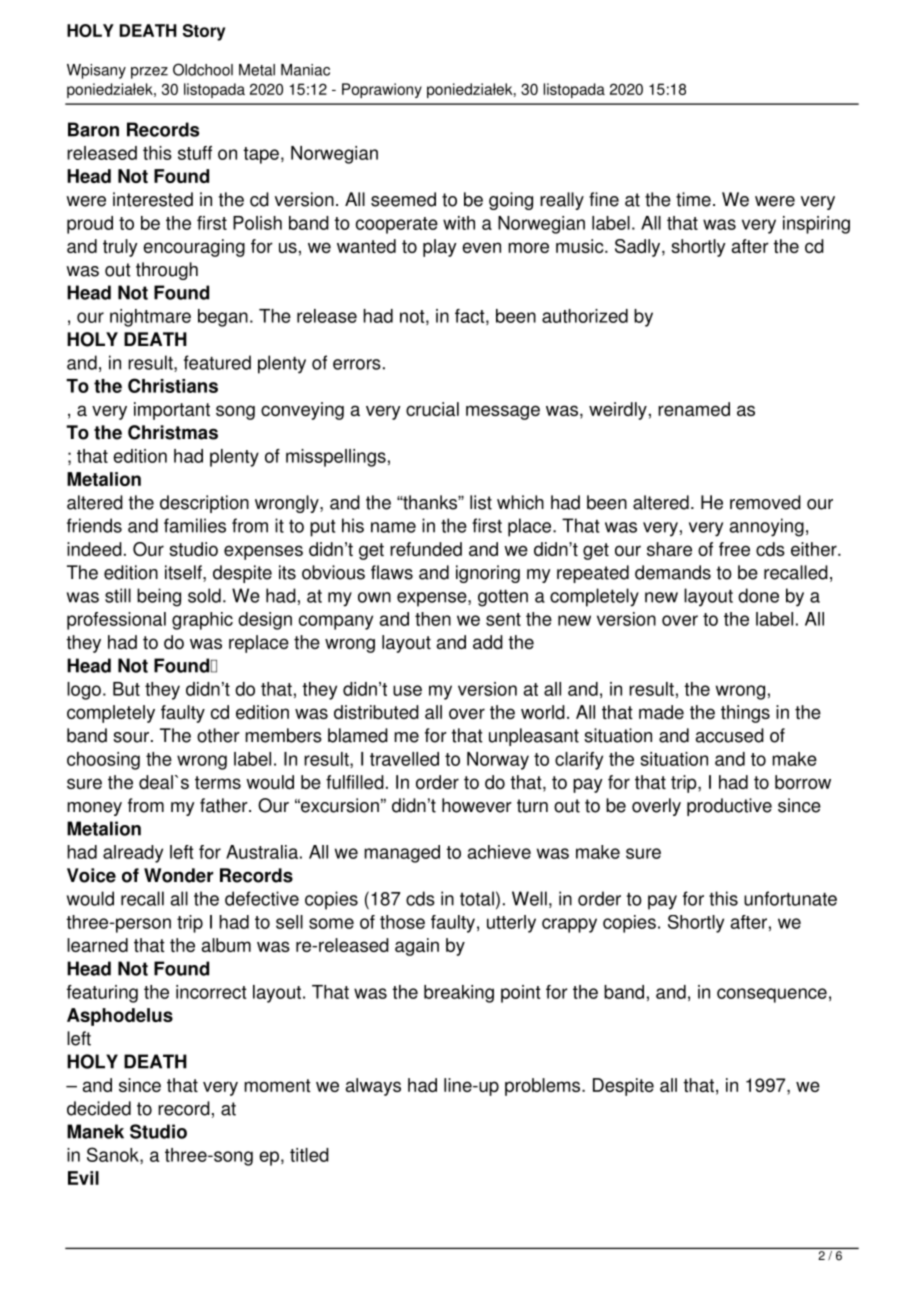 This screenshot has width=924, height=1308. Describe the element at coordinates (305, 70) in the screenshot. I see `Maniac` at that location.
